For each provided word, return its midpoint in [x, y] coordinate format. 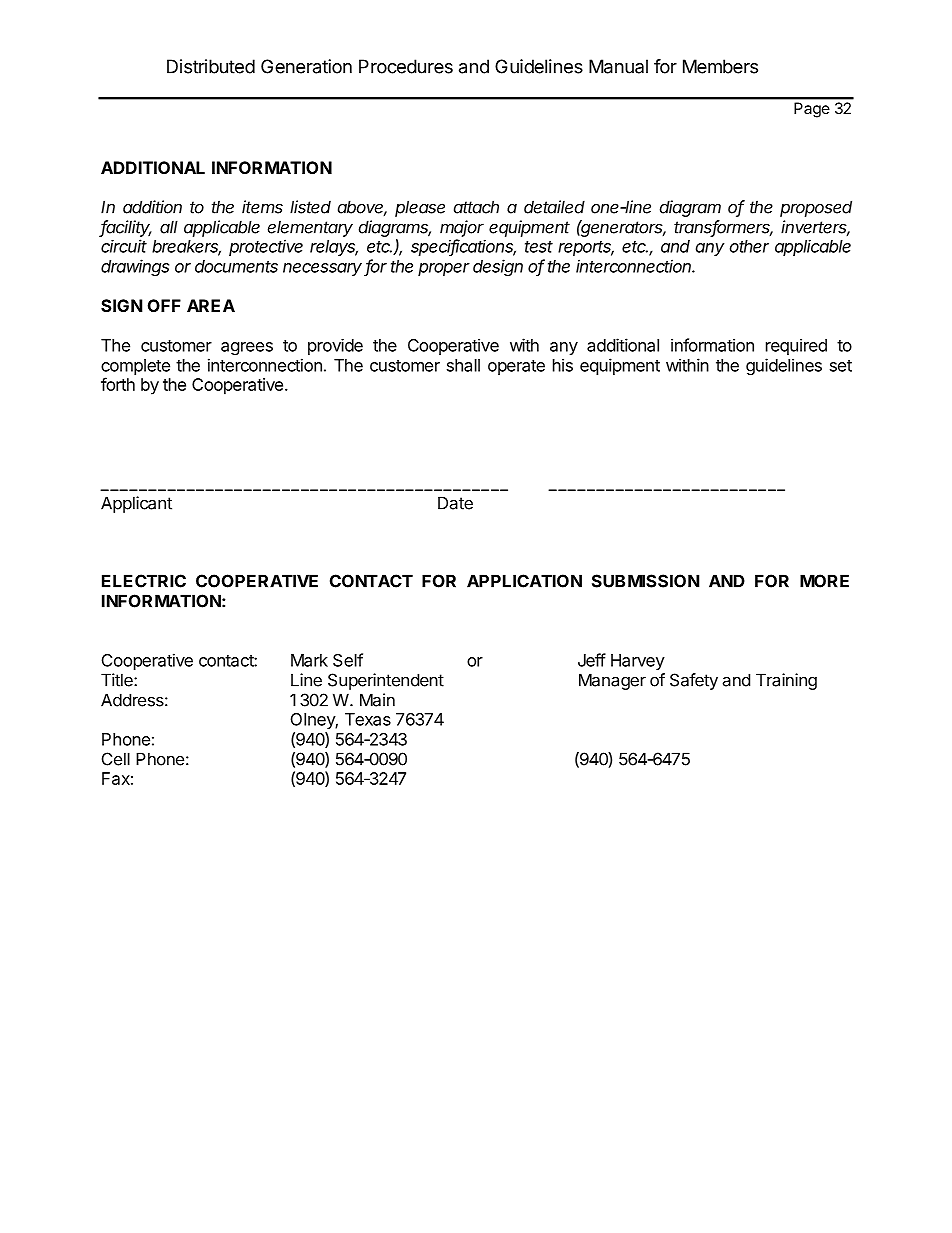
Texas [368, 719]
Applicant [136, 504]
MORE [824, 581]
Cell [116, 759]
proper [444, 269]
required [796, 346]
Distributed [211, 66]
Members [720, 66]
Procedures [406, 66]
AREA [211, 305]
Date [455, 503]
